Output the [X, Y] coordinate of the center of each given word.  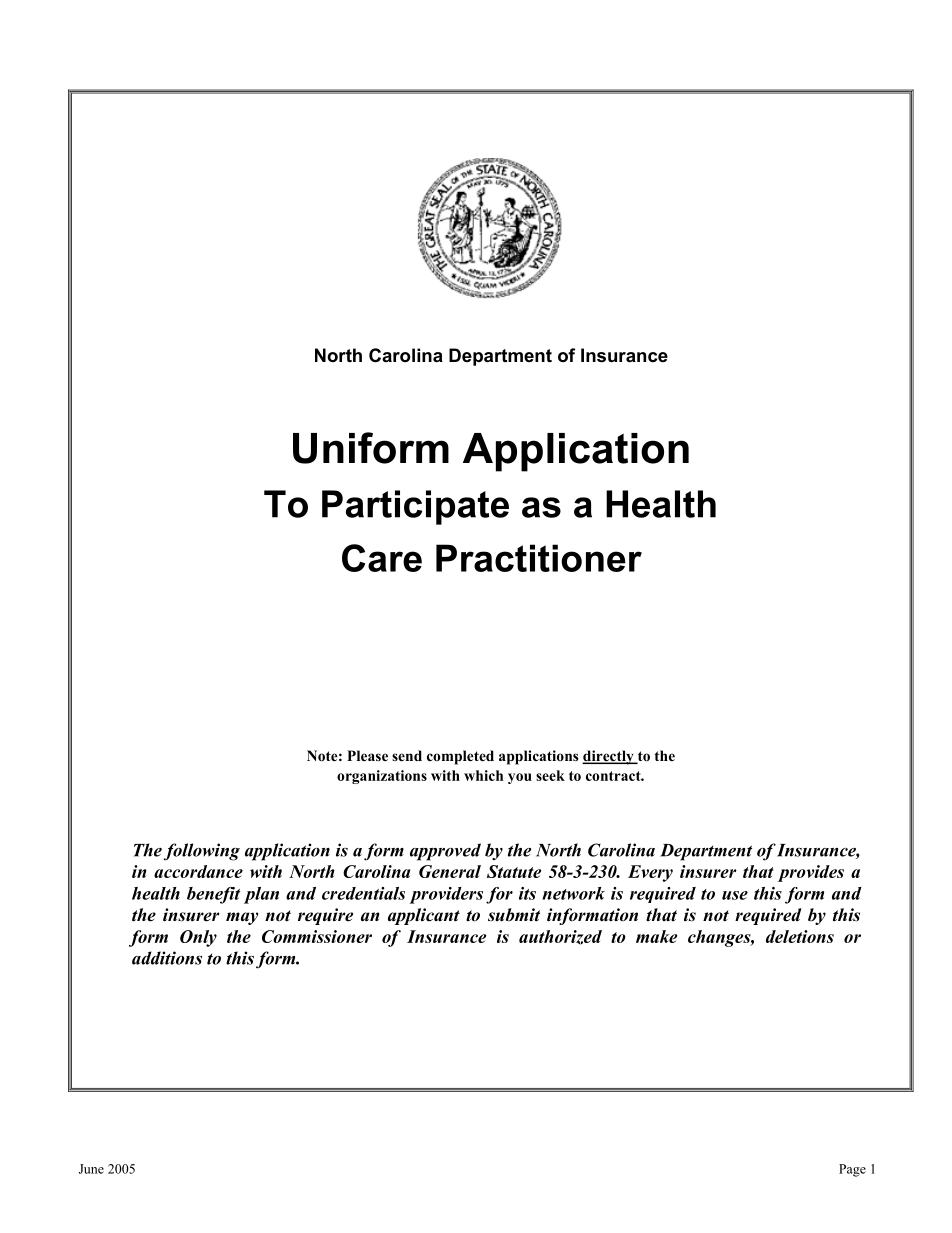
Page [852, 1170]
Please [367, 755]
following [202, 852]
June [91, 1169]
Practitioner [539, 558]
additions [167, 958]
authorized [560, 937]
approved [445, 852]
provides [811, 873]
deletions [800, 936]
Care [382, 558]
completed [460, 757]
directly [609, 757]
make [656, 936]
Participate [415, 507]
